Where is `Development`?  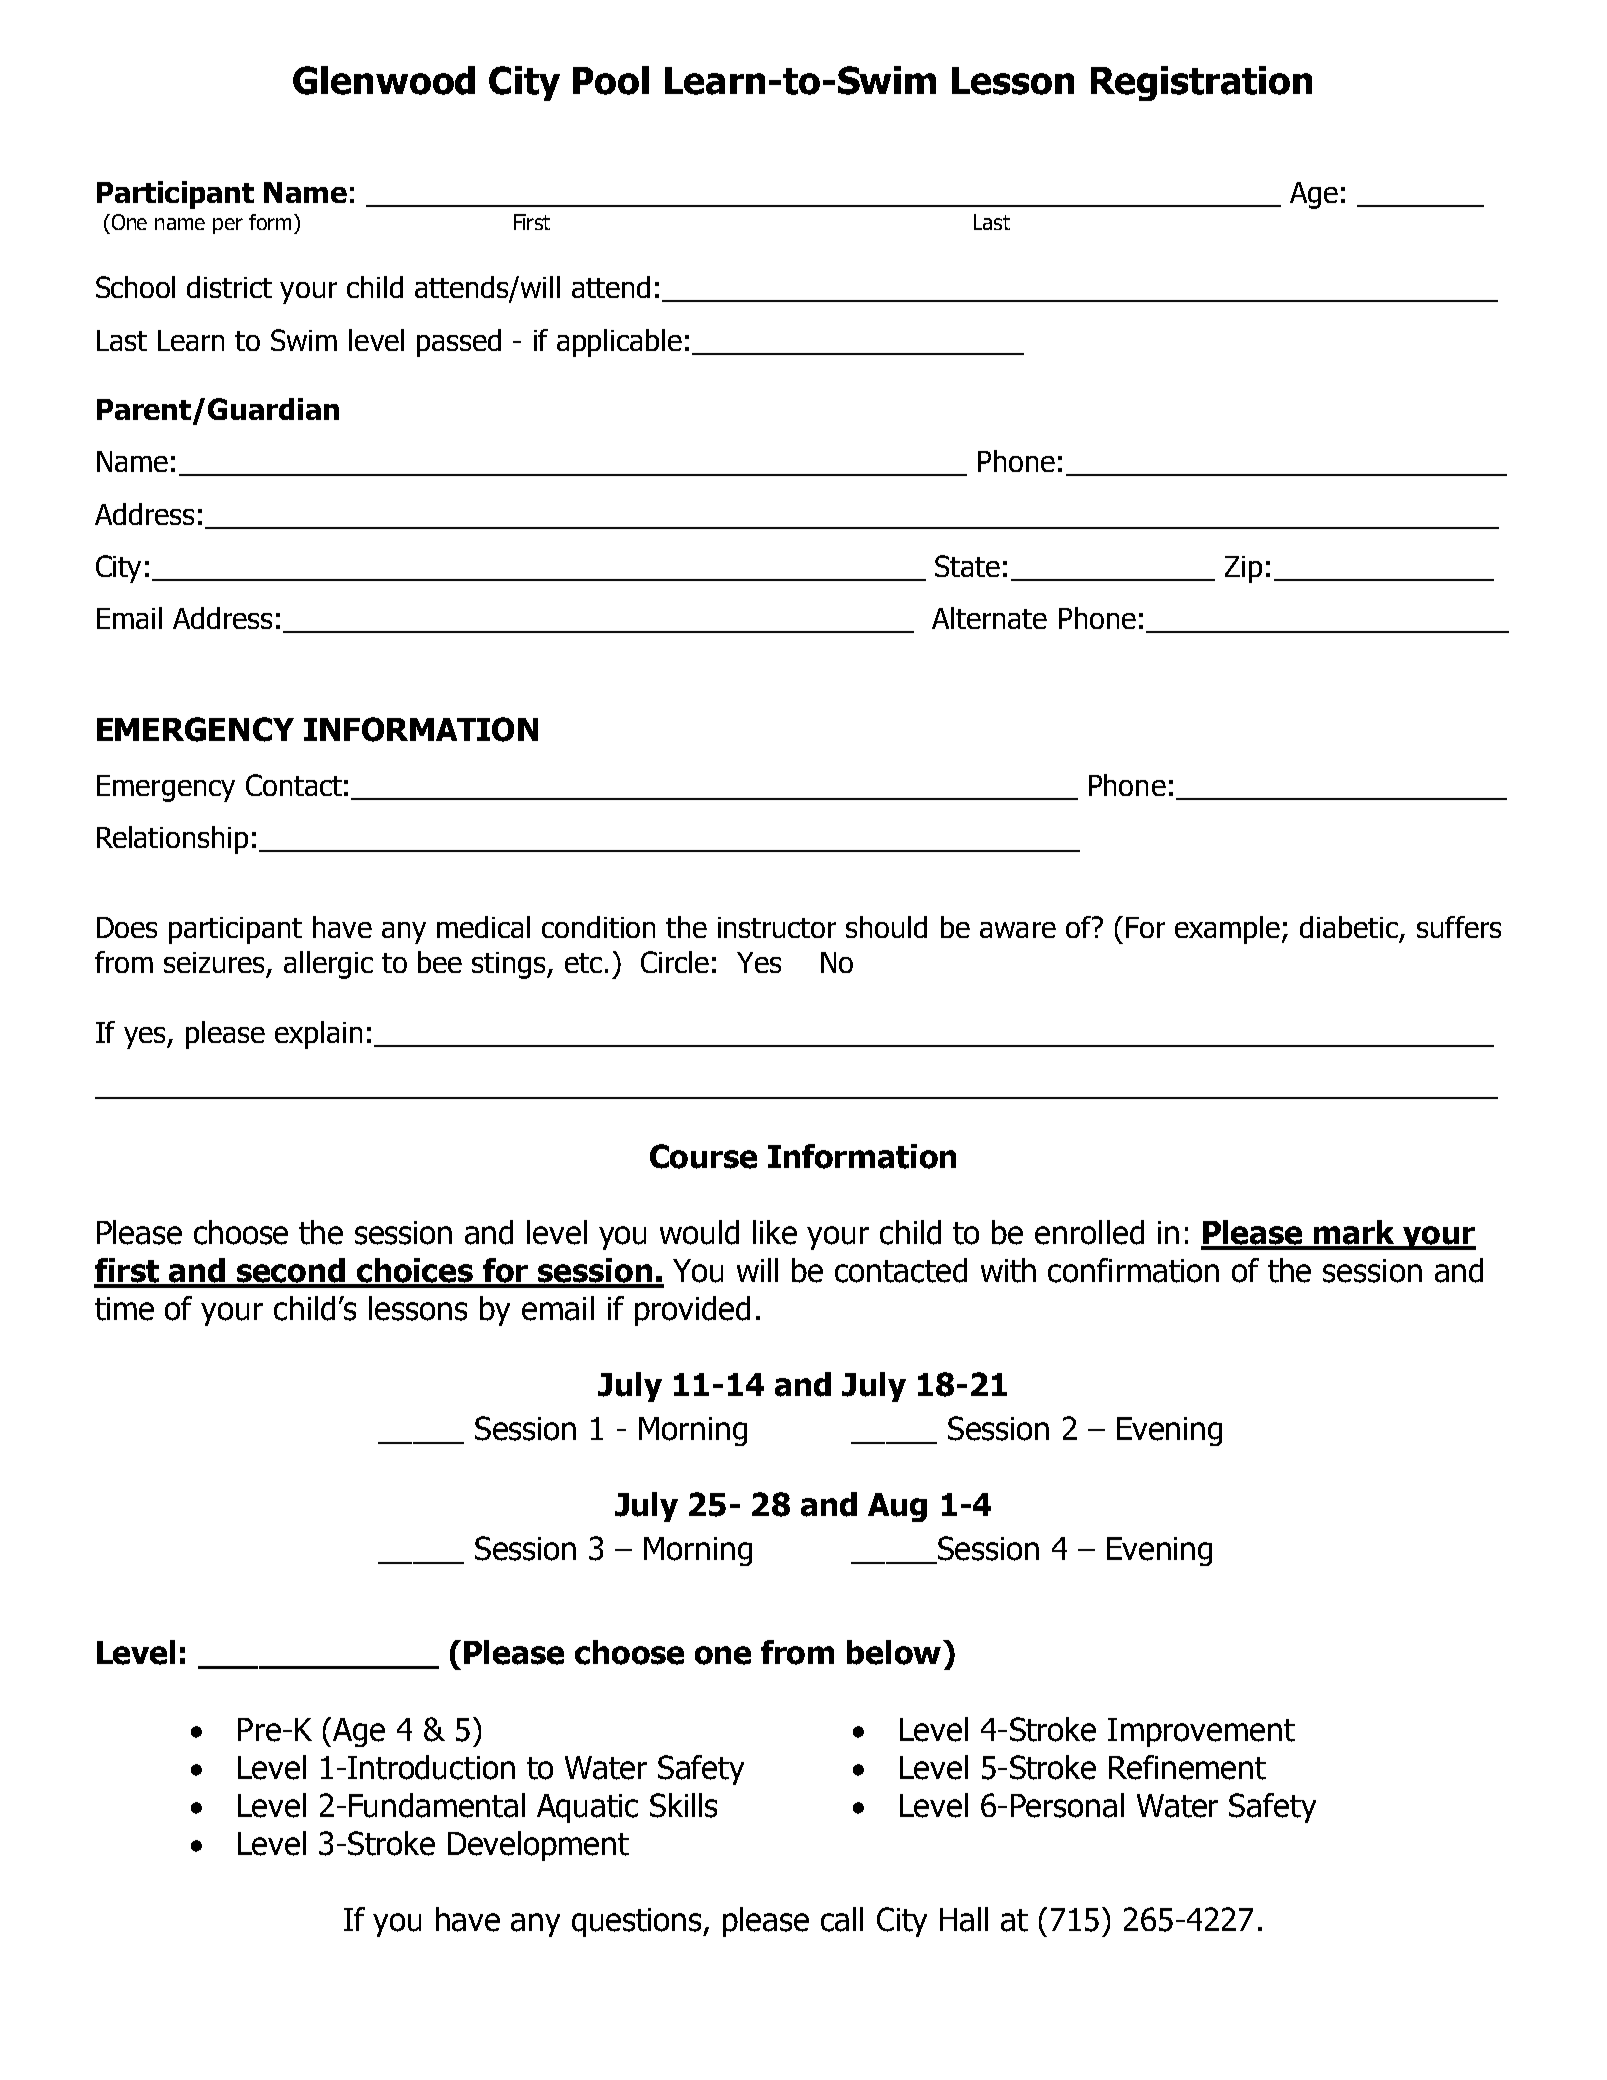
Development is located at coordinates (538, 1846).
